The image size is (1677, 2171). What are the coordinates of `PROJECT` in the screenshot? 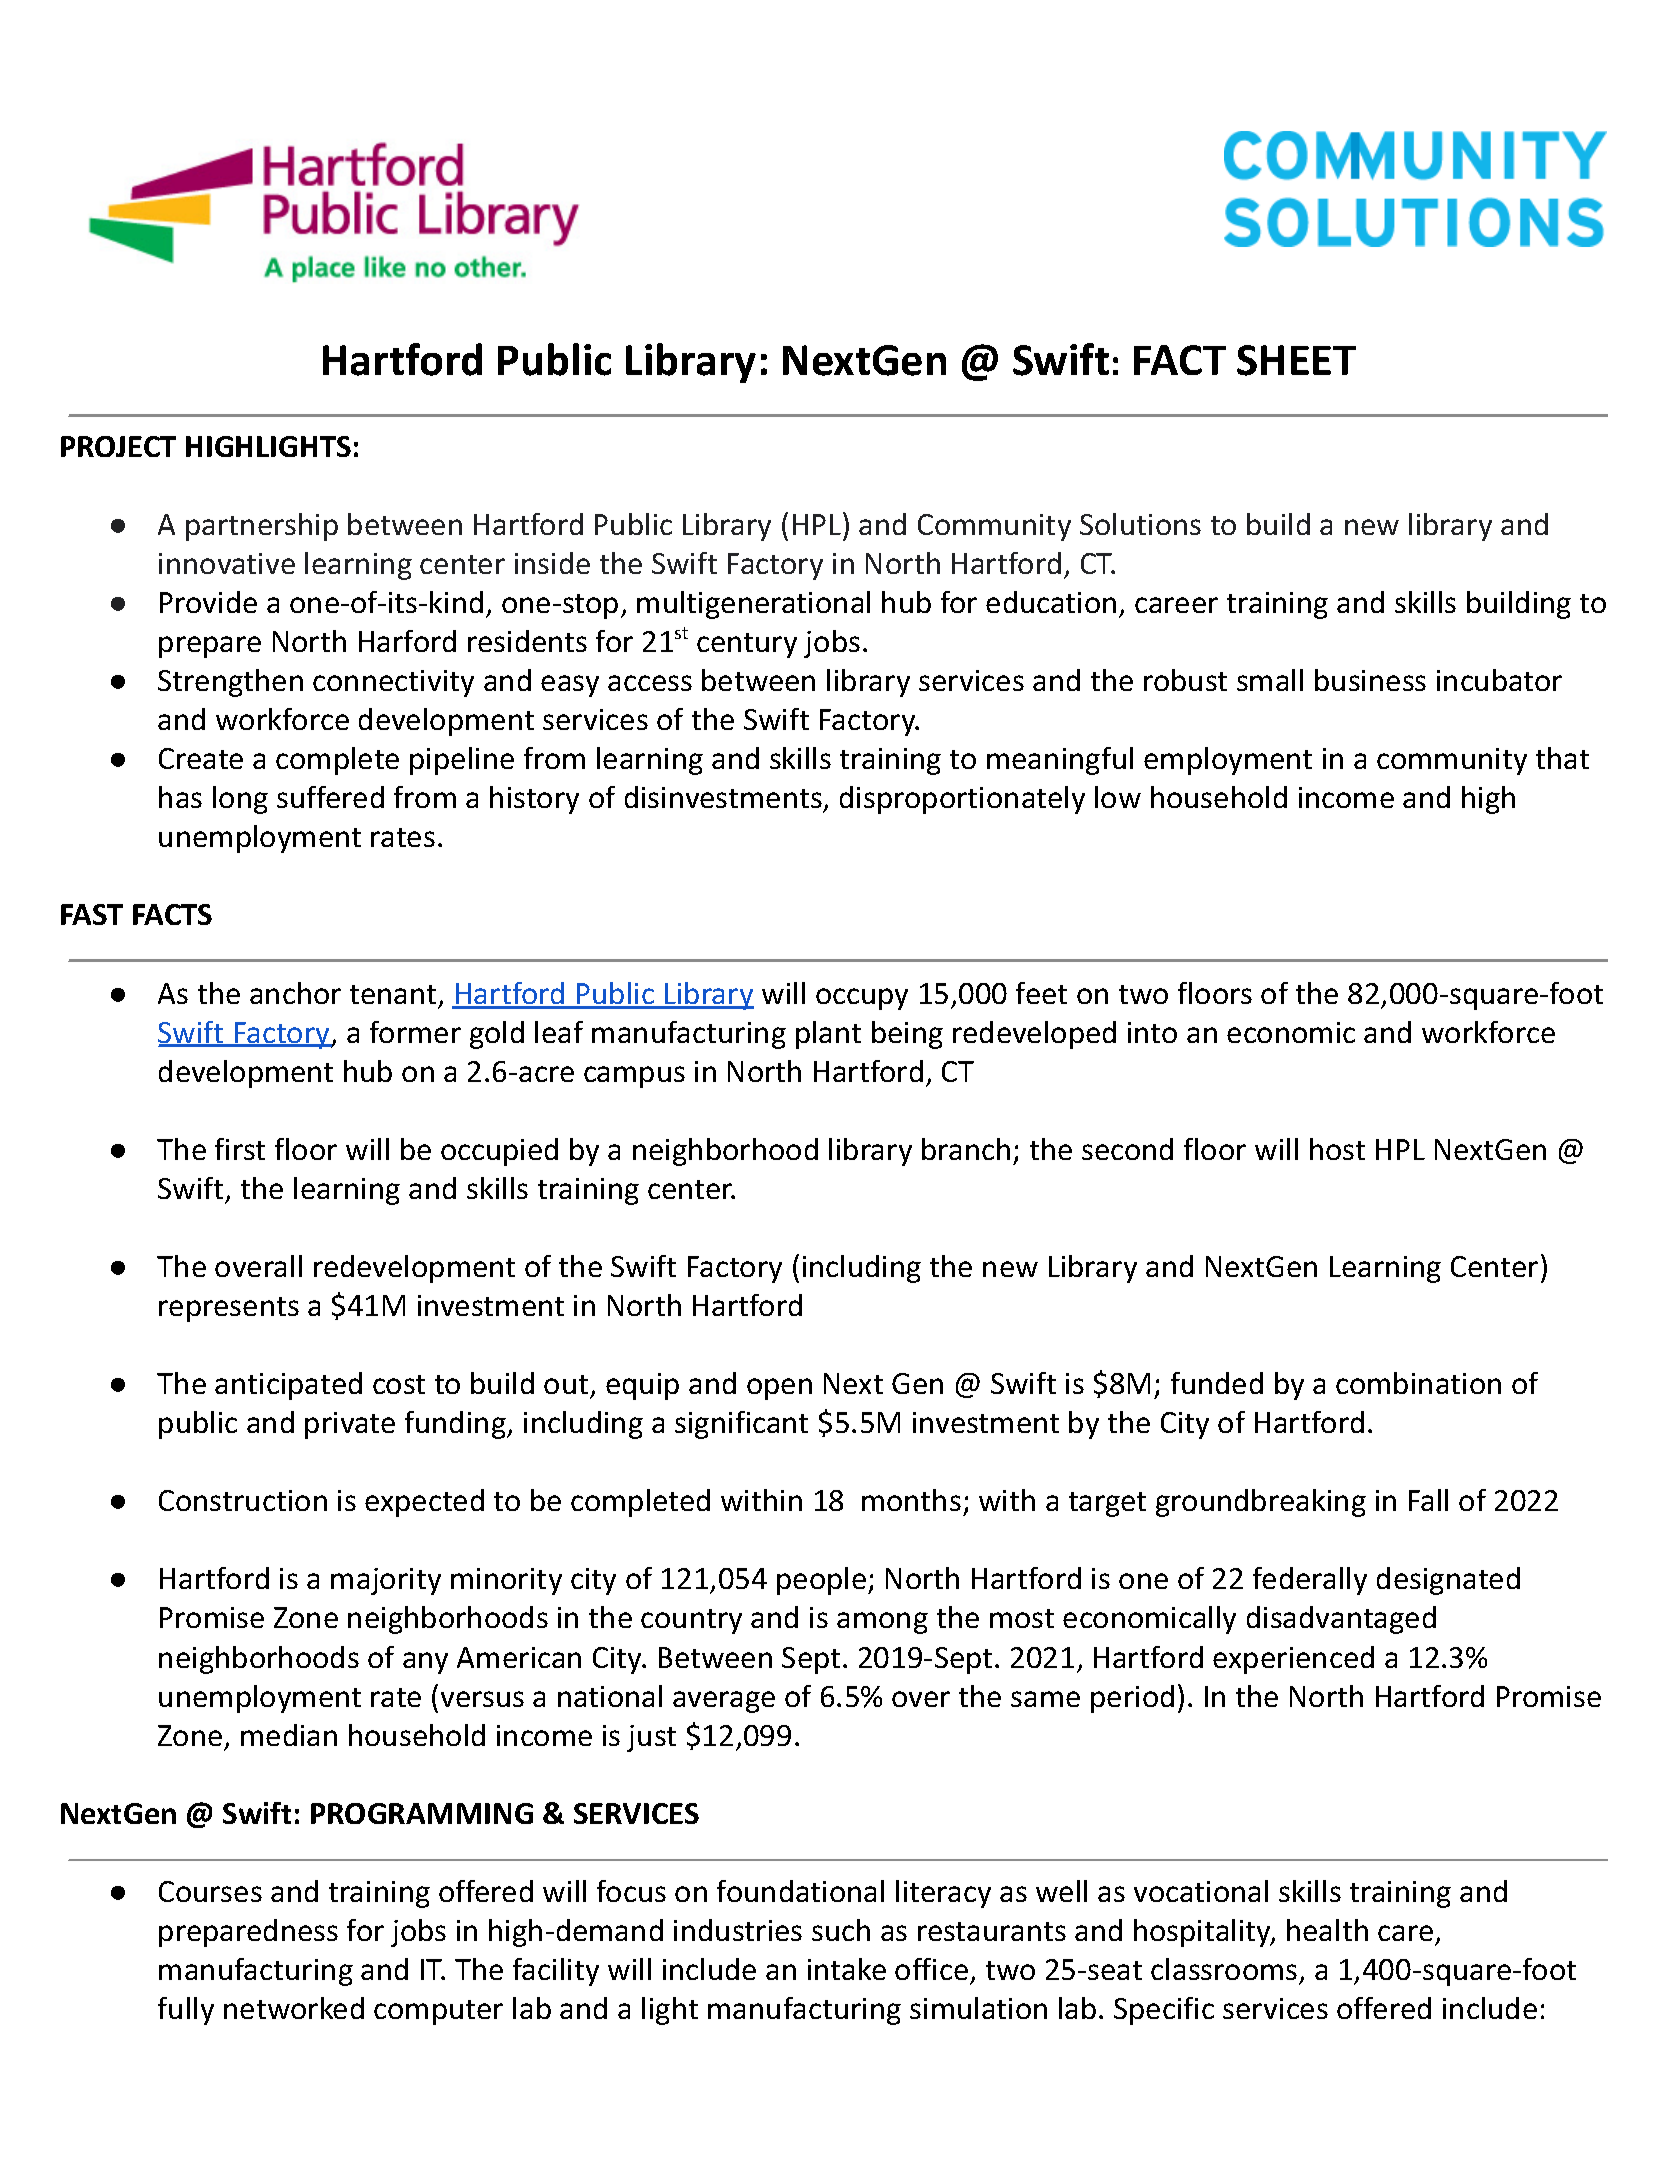 It's located at (118, 446).
